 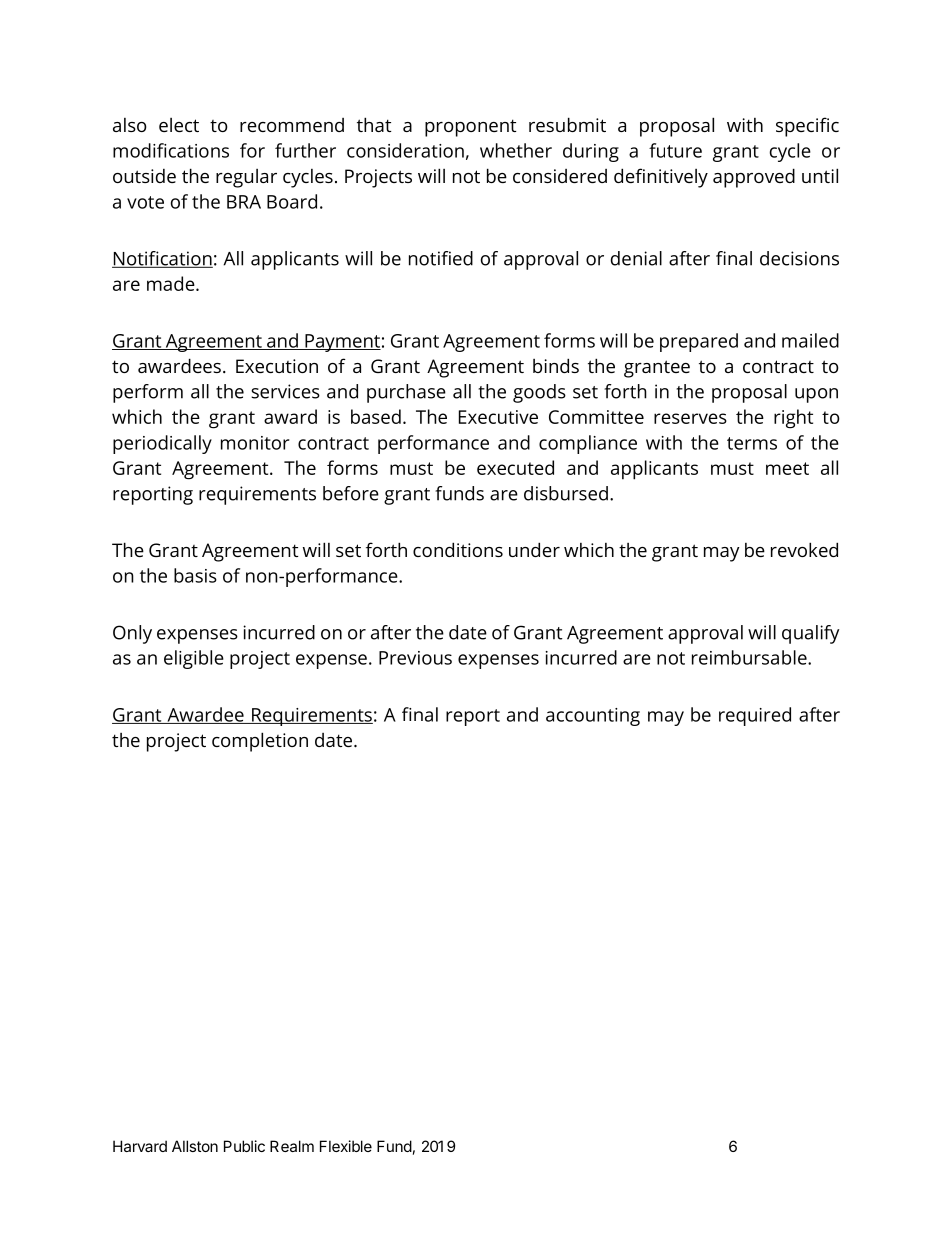 What do you see at coordinates (415, 658) in the image?
I see `Previous` at bounding box center [415, 658].
